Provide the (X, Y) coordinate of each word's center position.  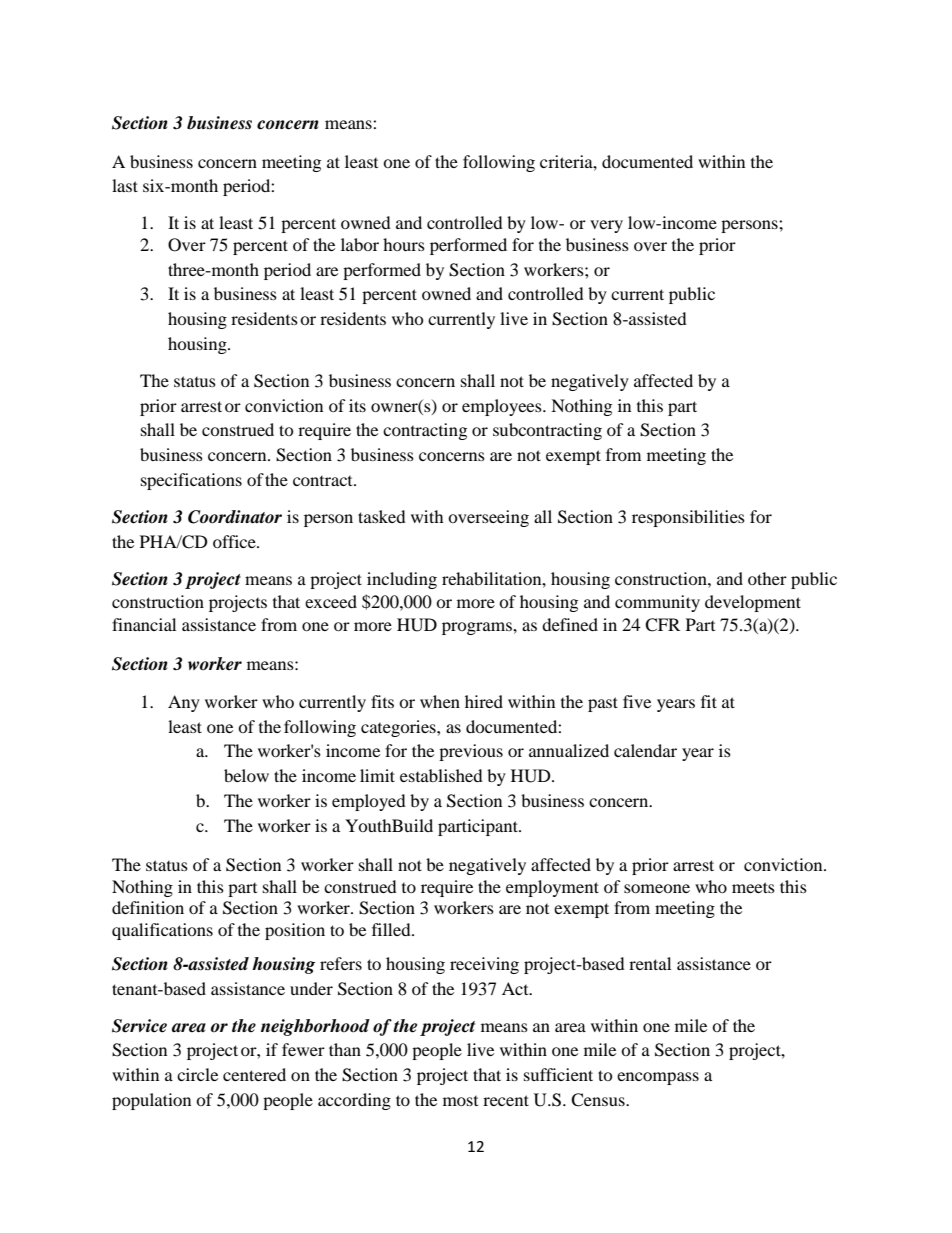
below (246, 775)
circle (197, 1074)
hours (404, 244)
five (637, 701)
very (606, 226)
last (125, 185)
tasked (382, 516)
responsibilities (688, 518)
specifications (191, 481)
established (441, 775)
